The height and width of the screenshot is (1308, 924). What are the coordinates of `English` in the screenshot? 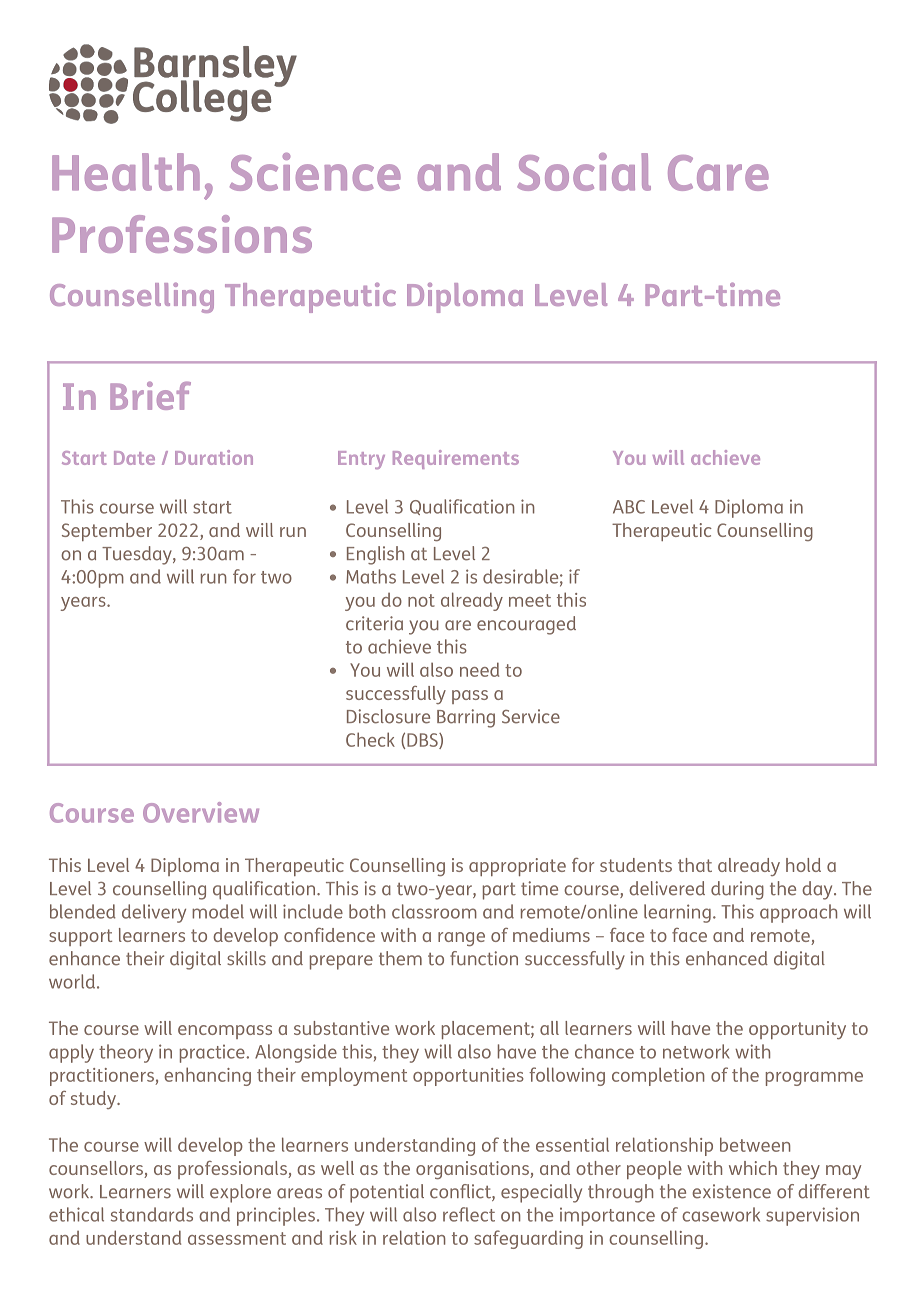 It's located at (375, 555).
